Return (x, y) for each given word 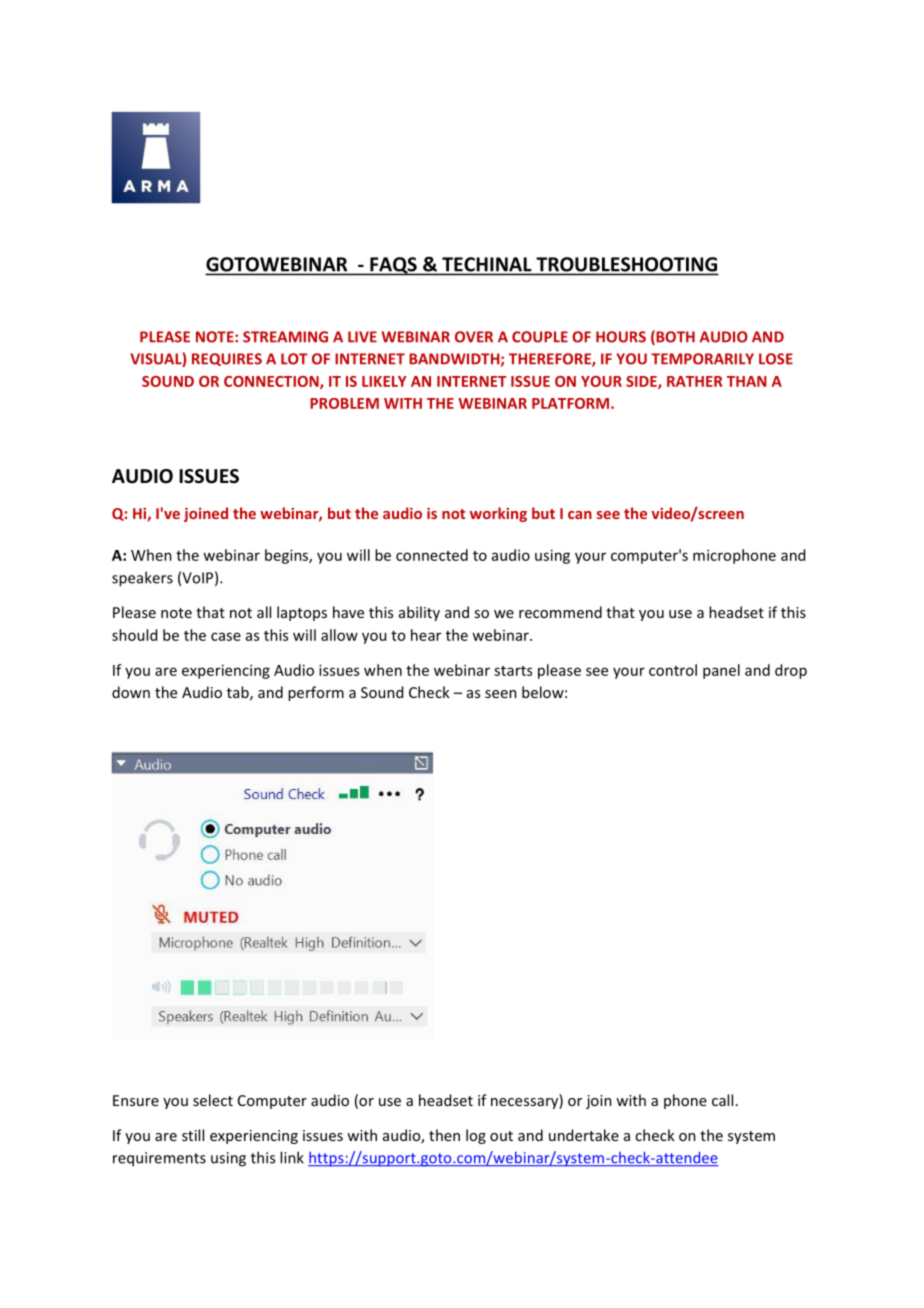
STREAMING (285, 337)
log (476, 1136)
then (444, 1135)
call (722, 1100)
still (193, 1135)
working (498, 514)
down (131, 692)
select (213, 1100)
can (580, 515)
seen (501, 694)
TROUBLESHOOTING (626, 265)
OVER (474, 337)
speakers (142, 579)
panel (721, 671)
